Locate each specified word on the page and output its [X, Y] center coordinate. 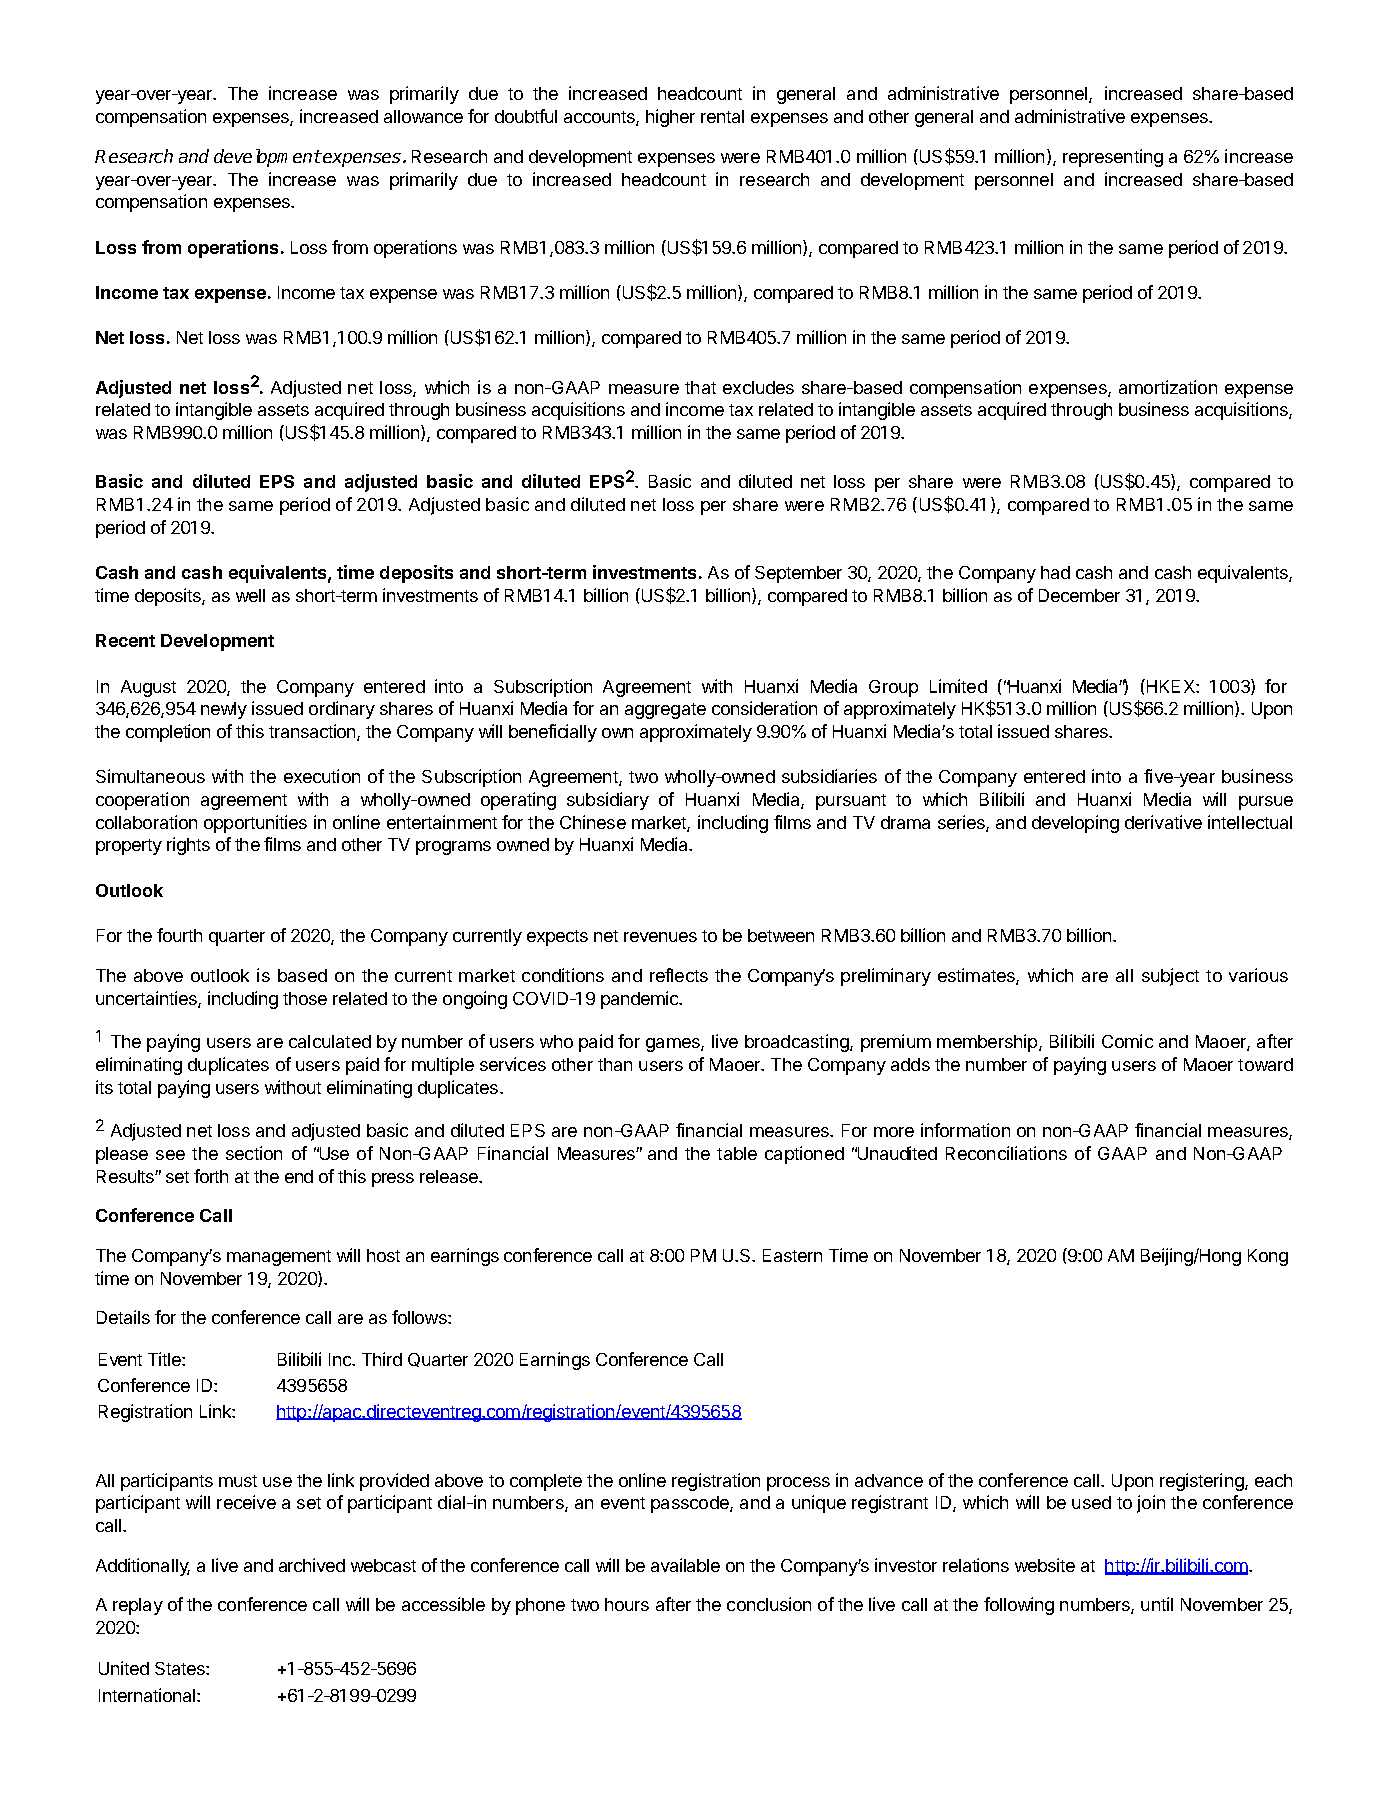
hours [627, 1604]
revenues [660, 937]
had [1055, 572]
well [250, 595]
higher [670, 118]
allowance [423, 116]
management [279, 1258]
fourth [179, 935]
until [1157, 1604]
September [798, 574]
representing [1113, 158]
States [181, 1668]
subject [1170, 977]
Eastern [792, 1255]
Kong [1268, 1257]
